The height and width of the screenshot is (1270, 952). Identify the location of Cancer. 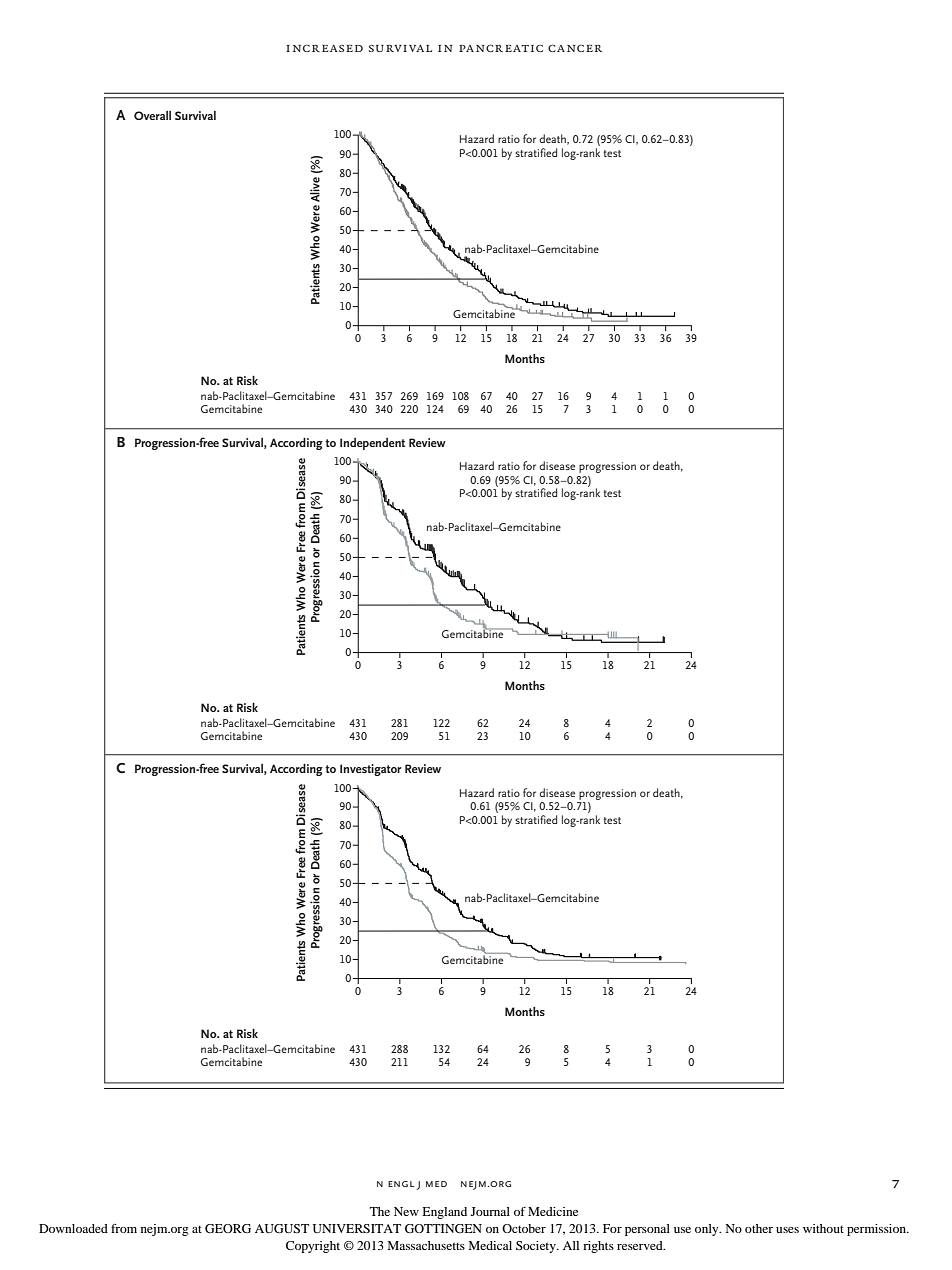
(575, 48).
